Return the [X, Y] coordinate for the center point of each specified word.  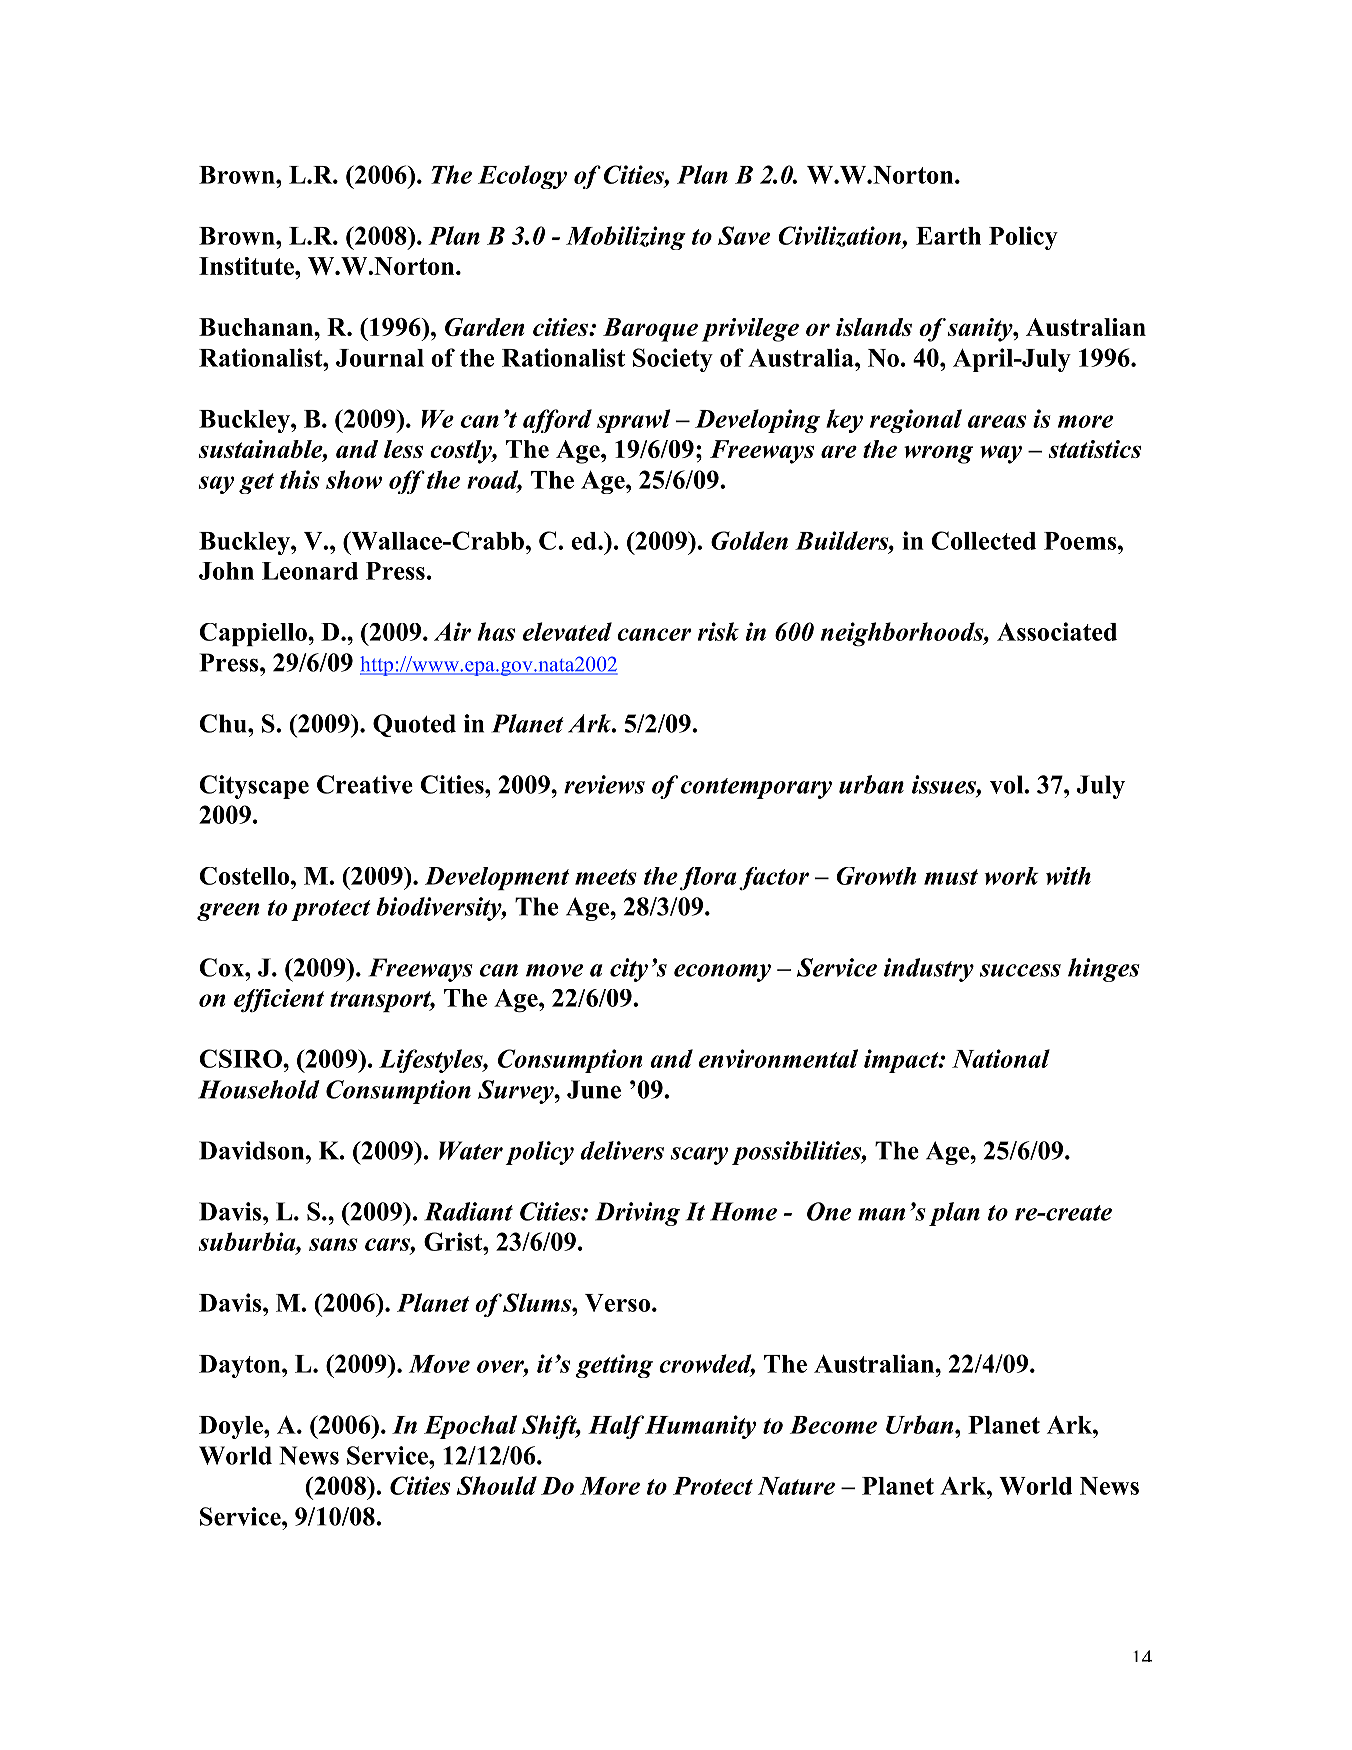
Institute [247, 266]
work [1011, 876]
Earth [948, 236]
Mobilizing [626, 238]
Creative [365, 784]
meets [606, 877]
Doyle [232, 1427]
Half [616, 1427]
